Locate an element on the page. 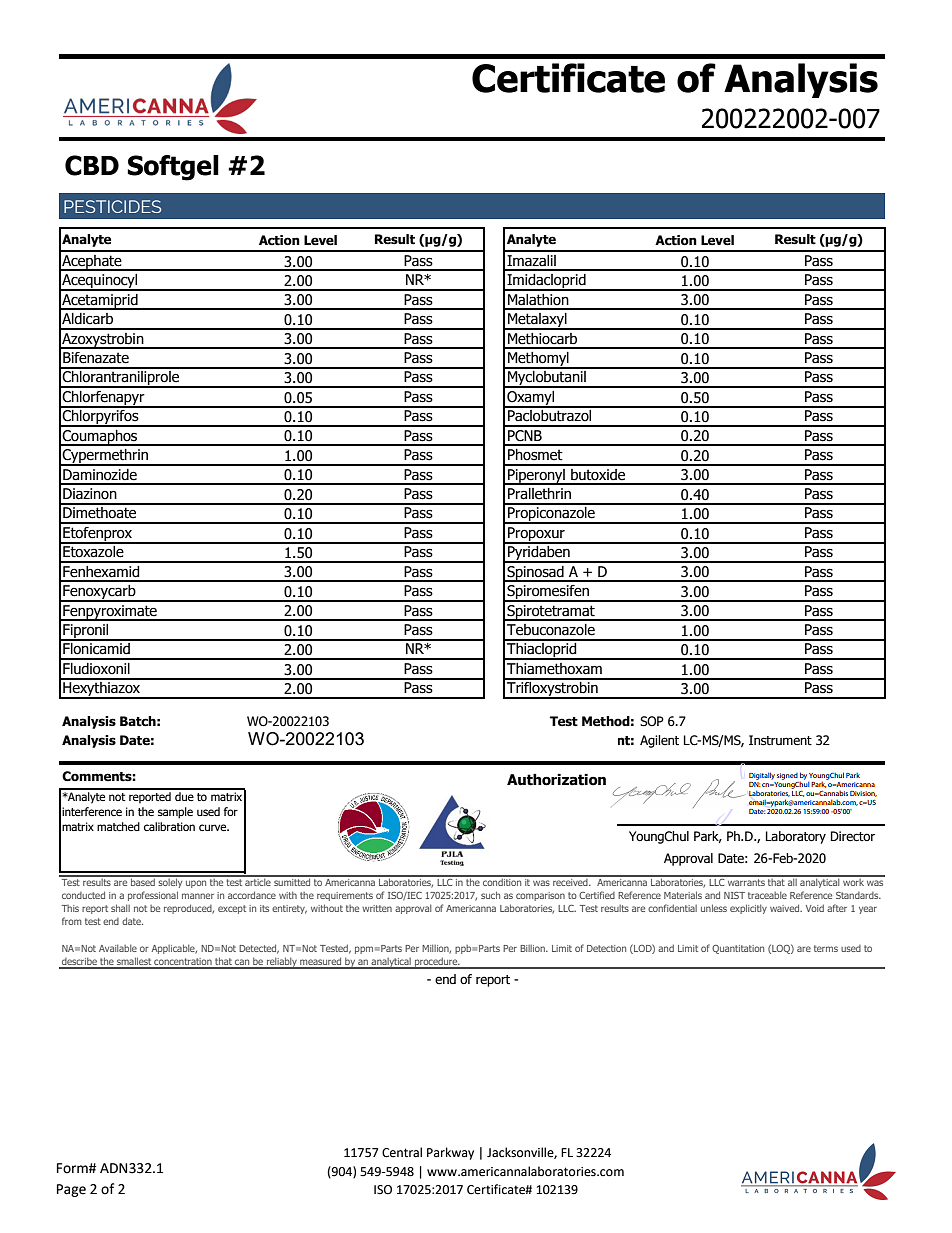  Laboratory is located at coordinates (796, 837).
